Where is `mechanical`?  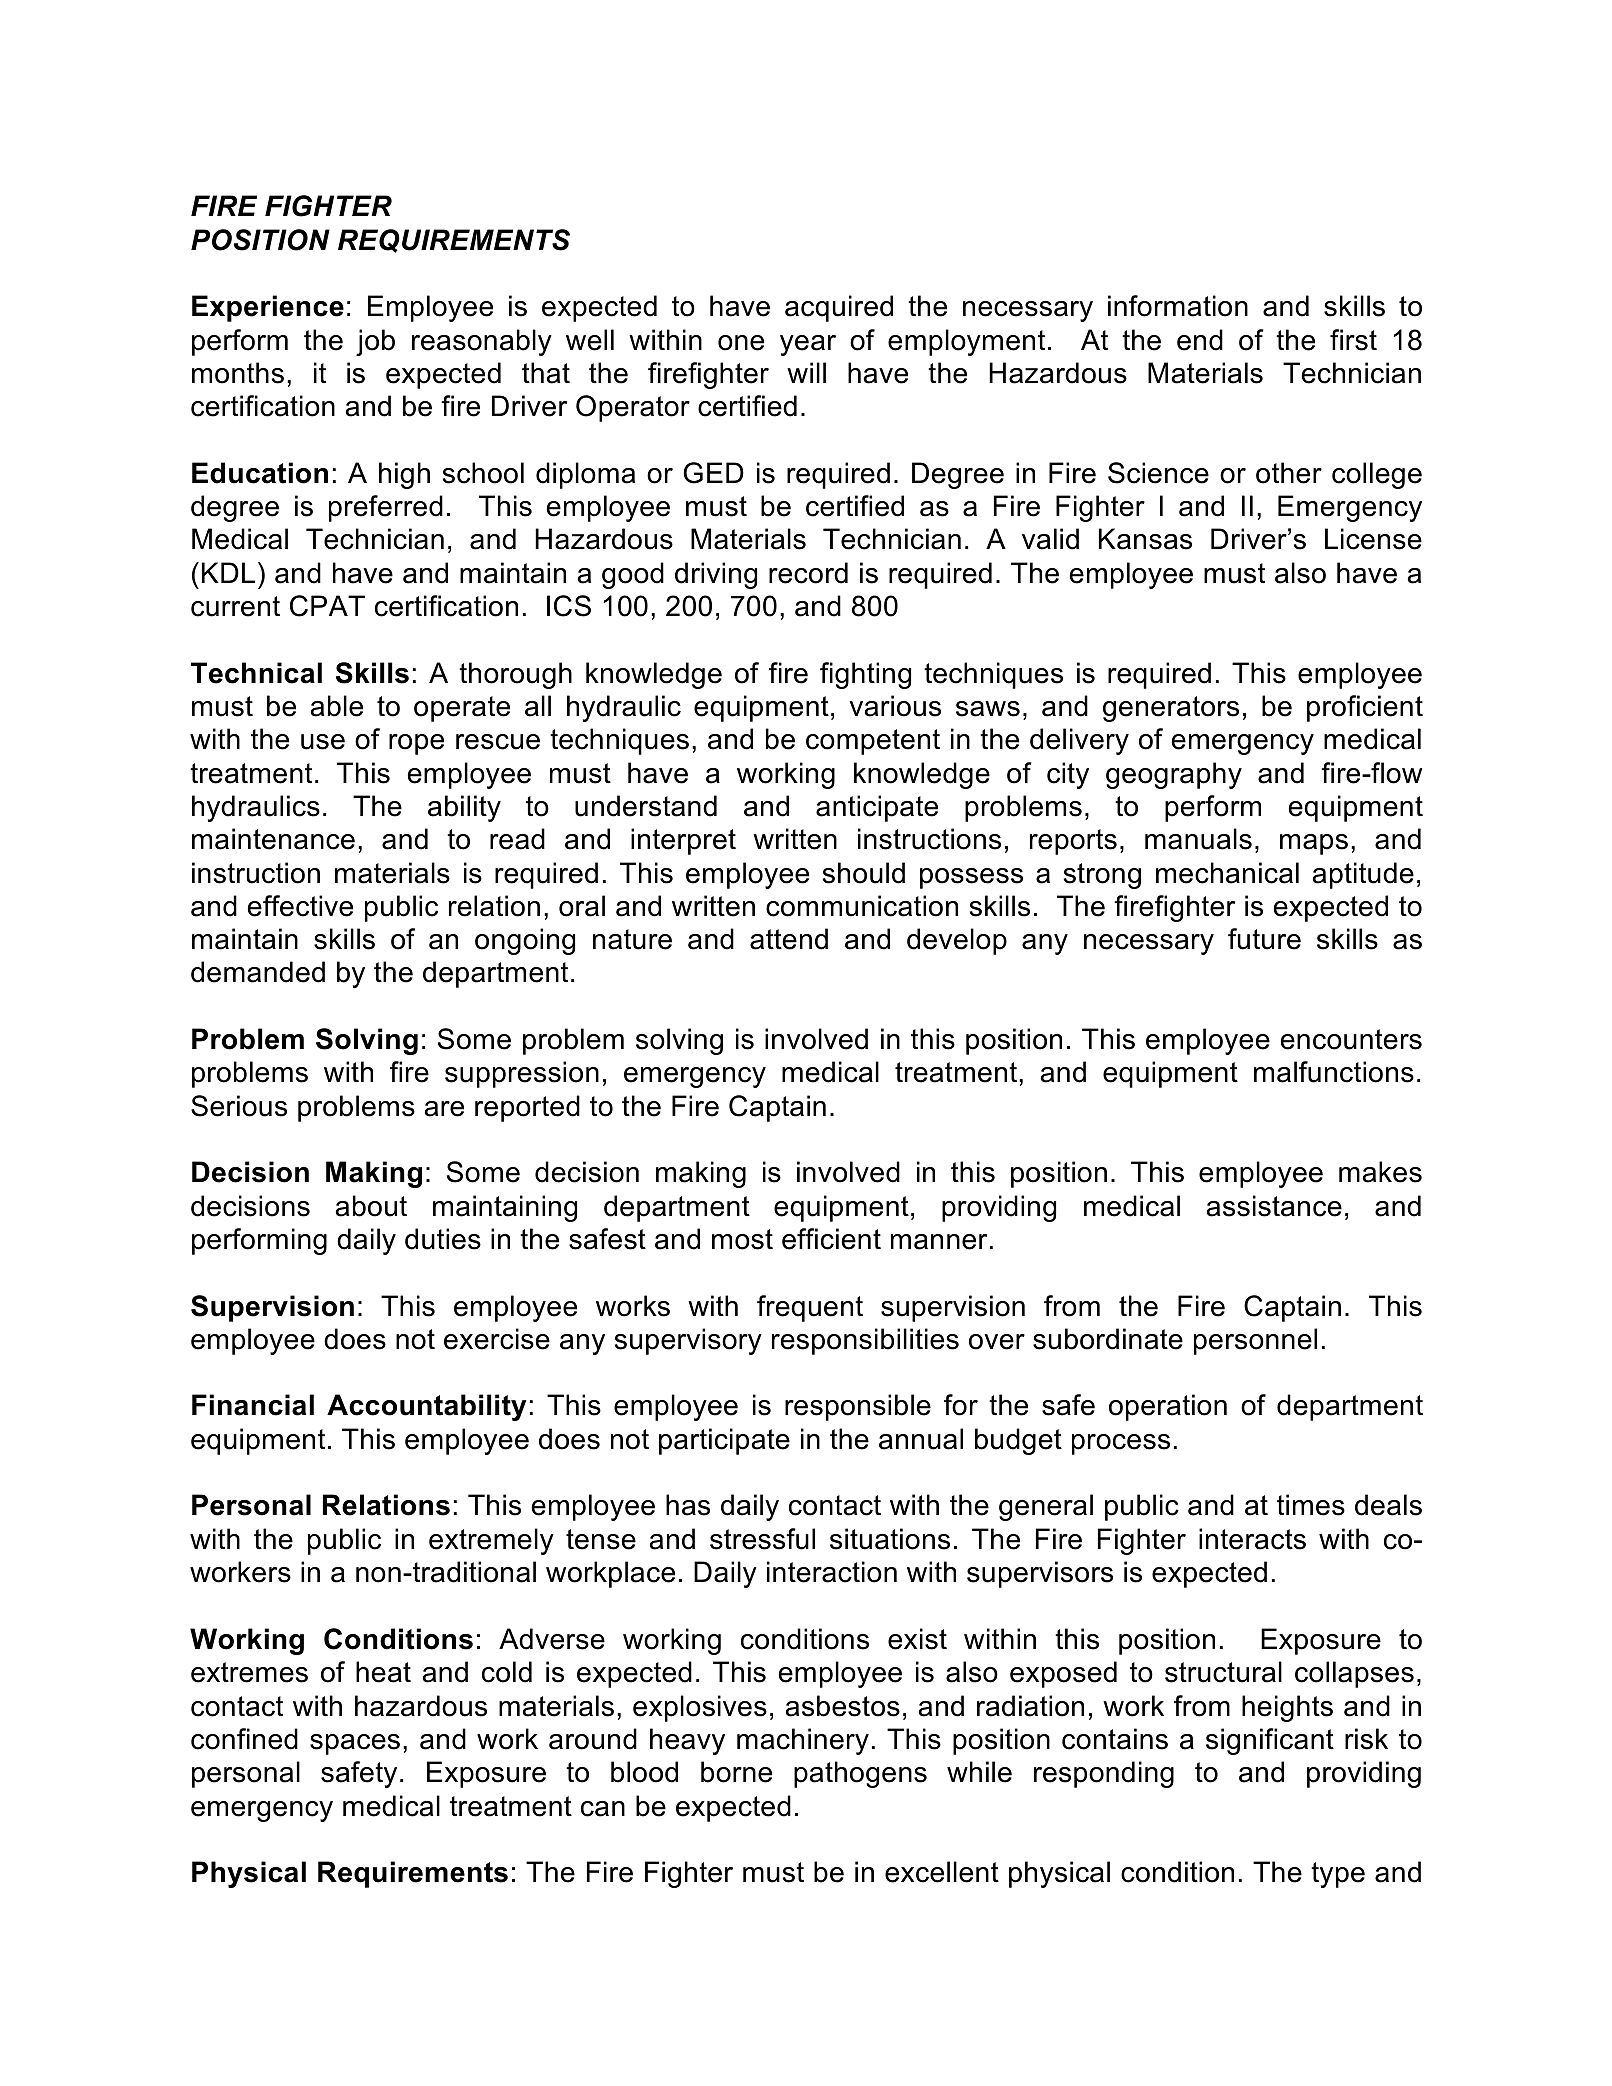 mechanical is located at coordinates (1227, 873).
